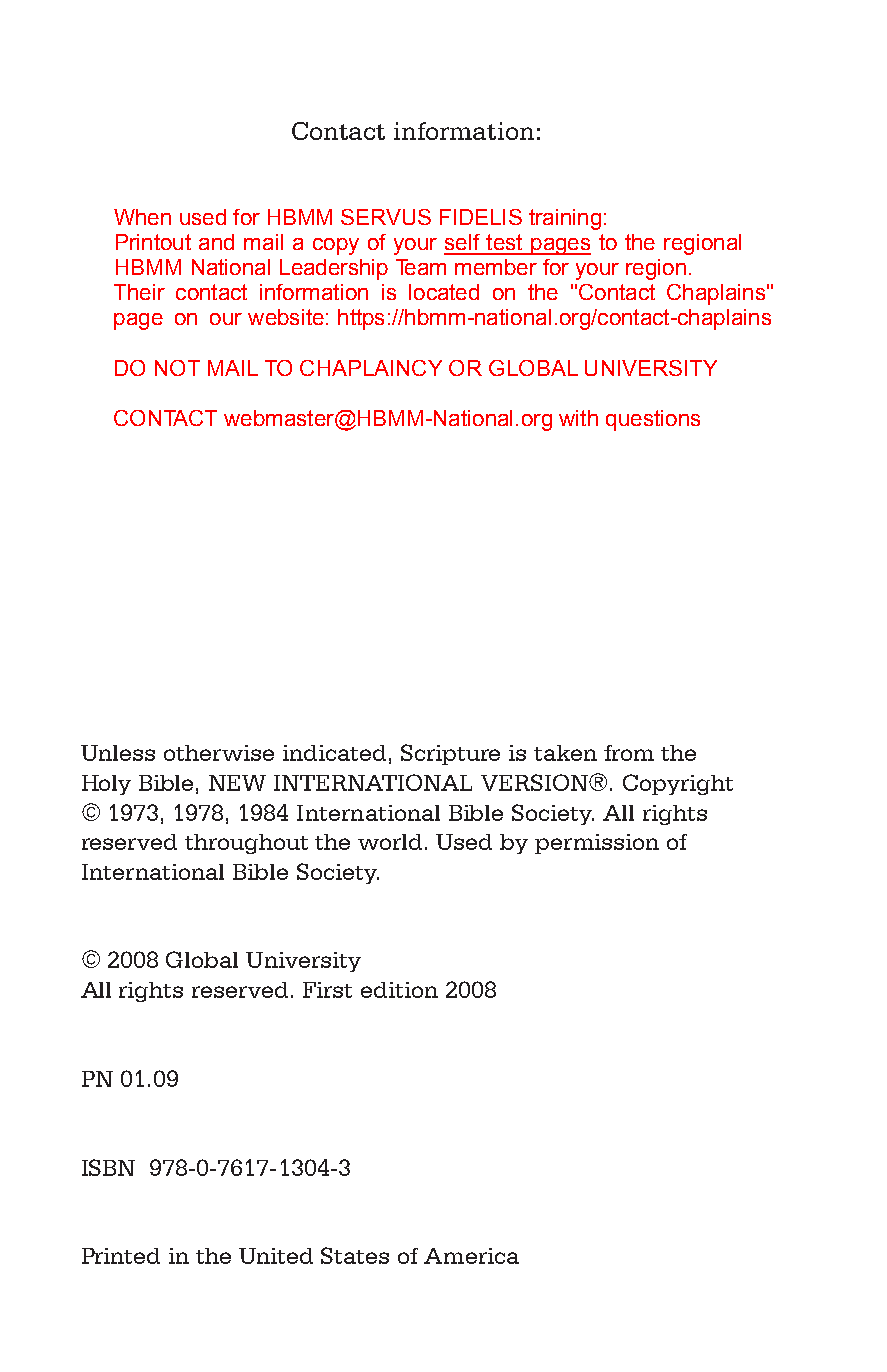  I want to click on America, so click(471, 1256).
